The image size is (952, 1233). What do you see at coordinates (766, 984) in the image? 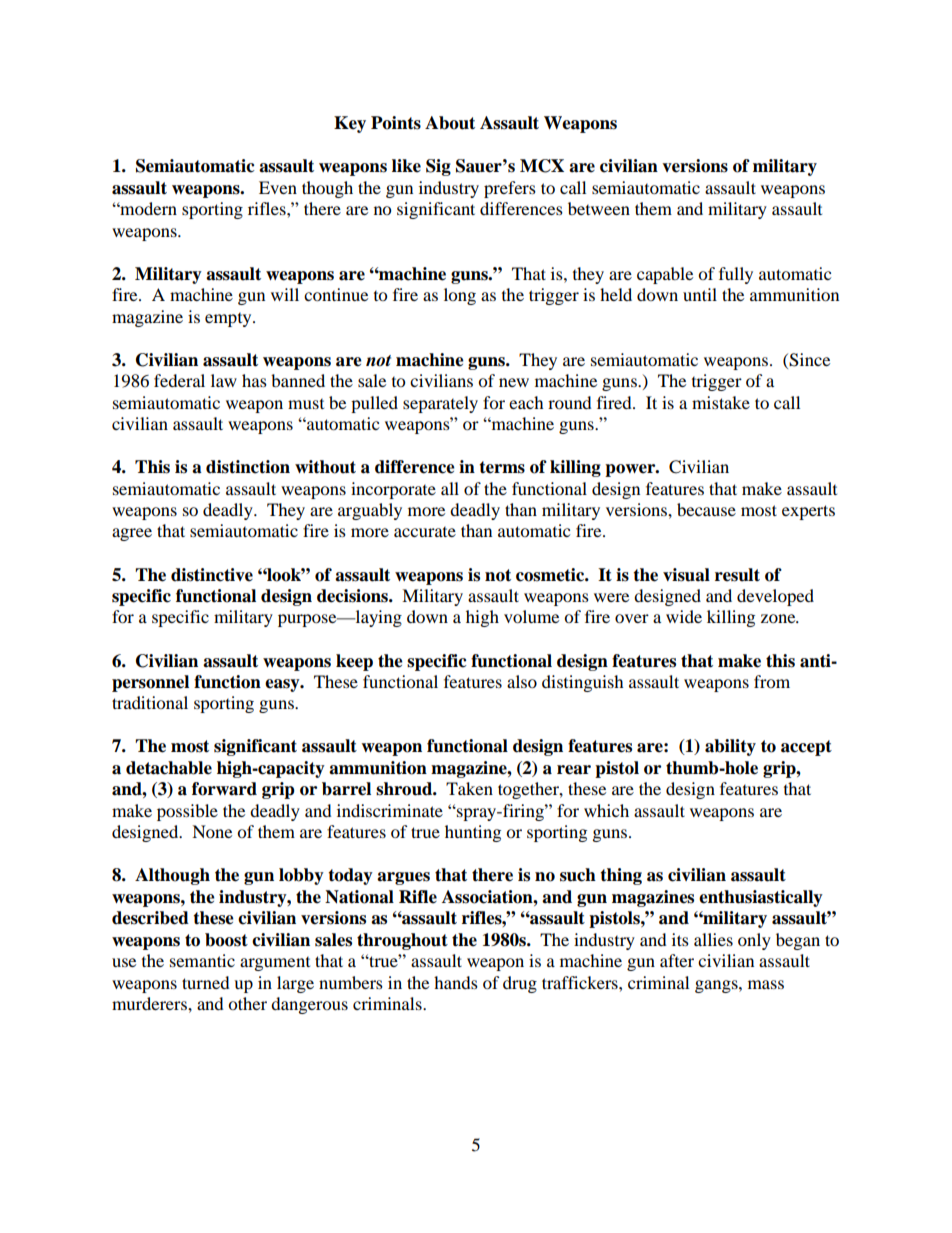
I see `mass` at bounding box center [766, 984].
